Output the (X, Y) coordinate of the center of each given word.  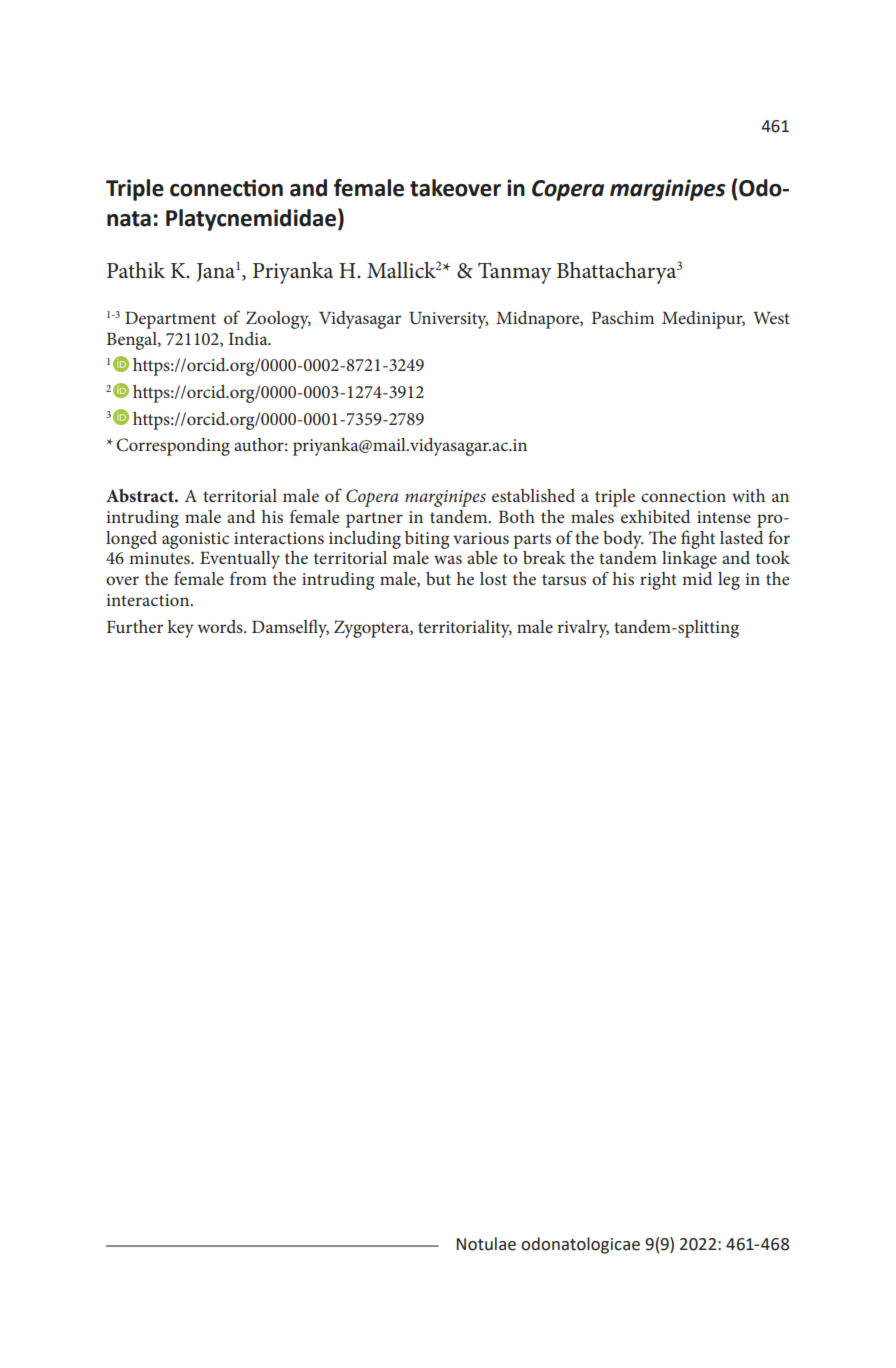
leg (729, 581)
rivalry (583, 629)
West (771, 318)
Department (170, 320)
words (221, 626)
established (533, 495)
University (449, 320)
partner (374, 520)
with (748, 495)
